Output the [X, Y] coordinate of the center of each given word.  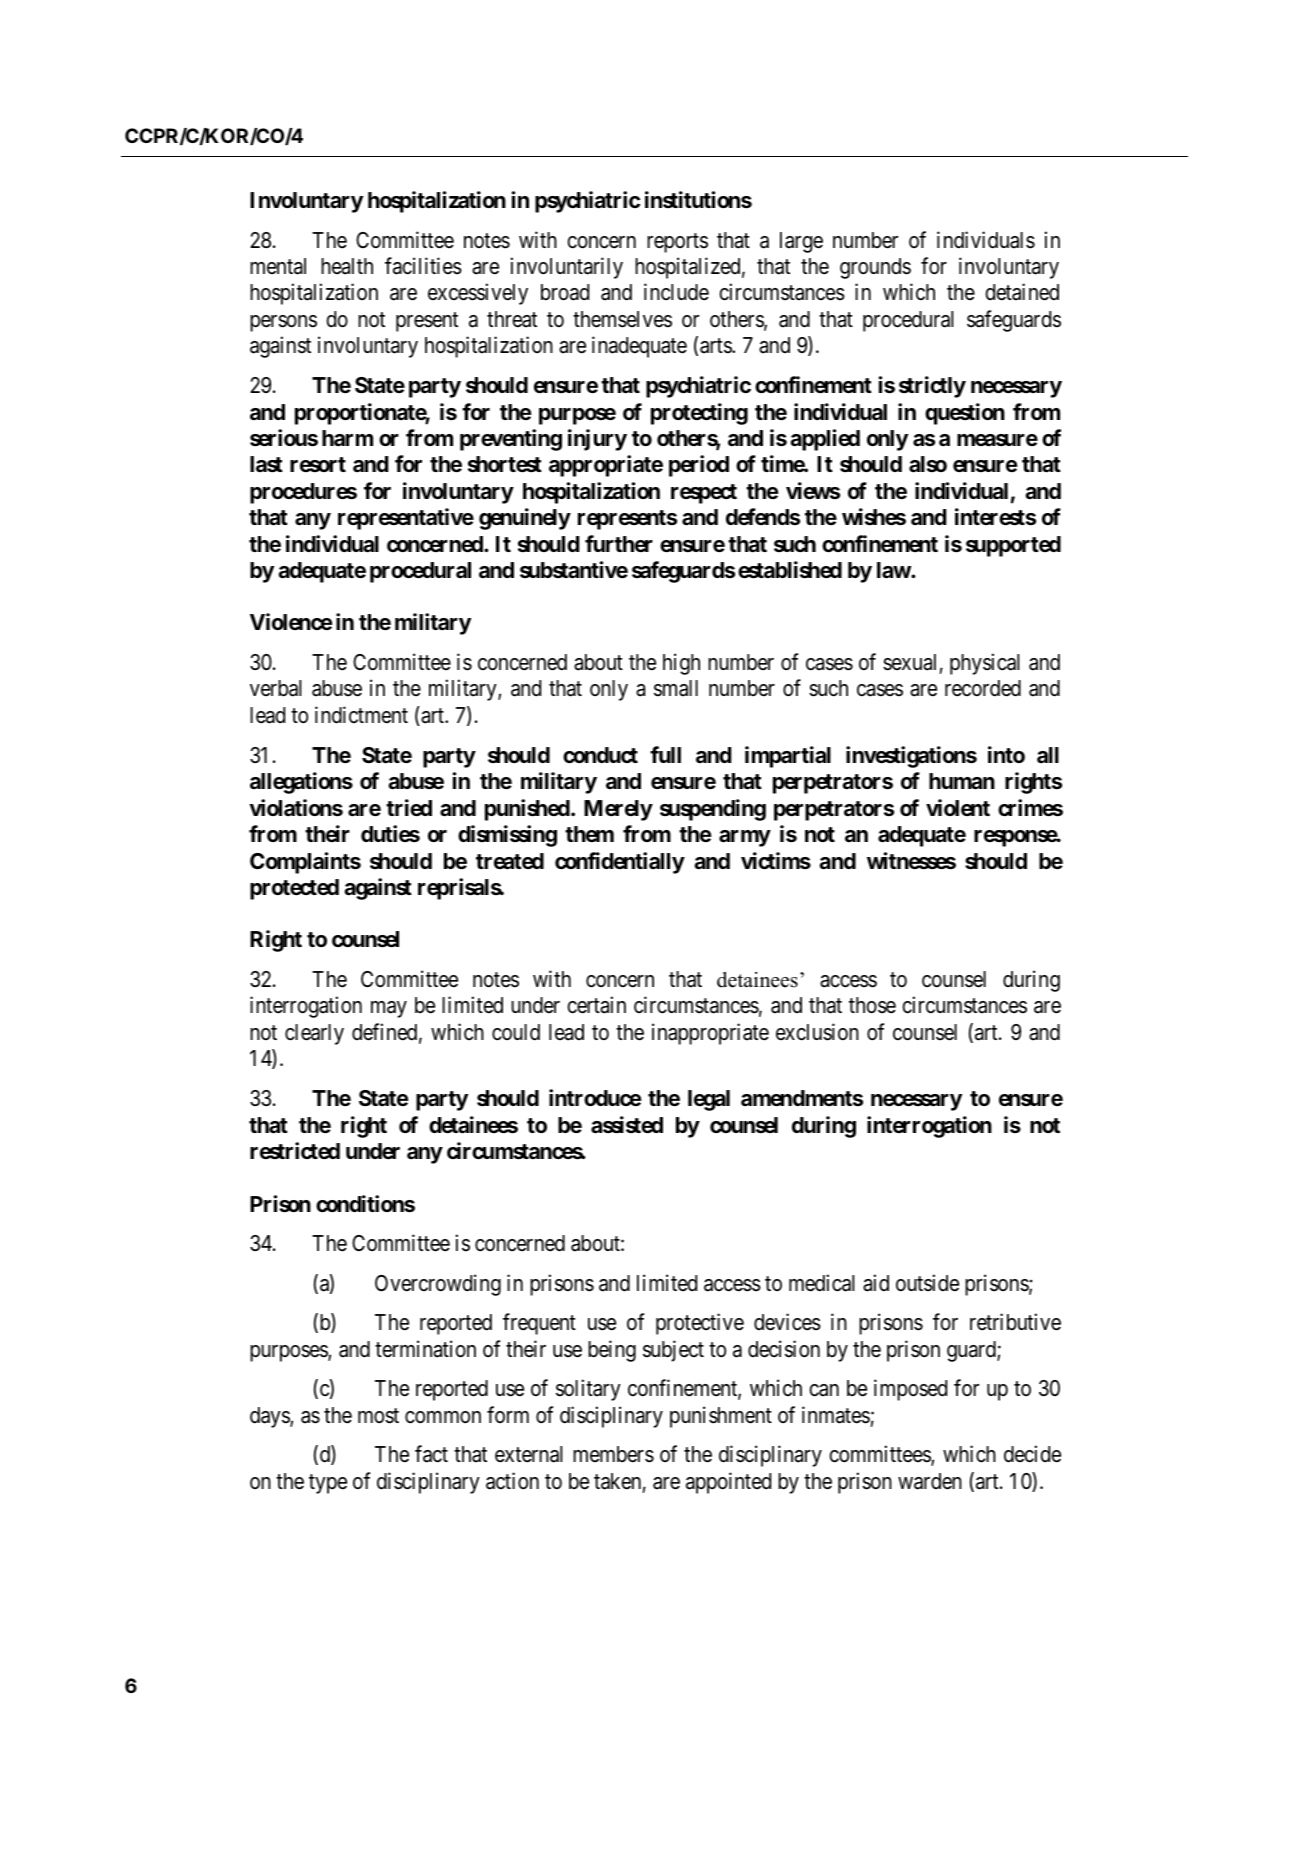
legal [709, 1100]
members [613, 1454]
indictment [361, 715]
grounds [875, 268]
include [676, 292]
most [378, 1416]
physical [985, 664]
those [872, 1005]
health [347, 266]
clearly [314, 1034]
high [681, 664]
